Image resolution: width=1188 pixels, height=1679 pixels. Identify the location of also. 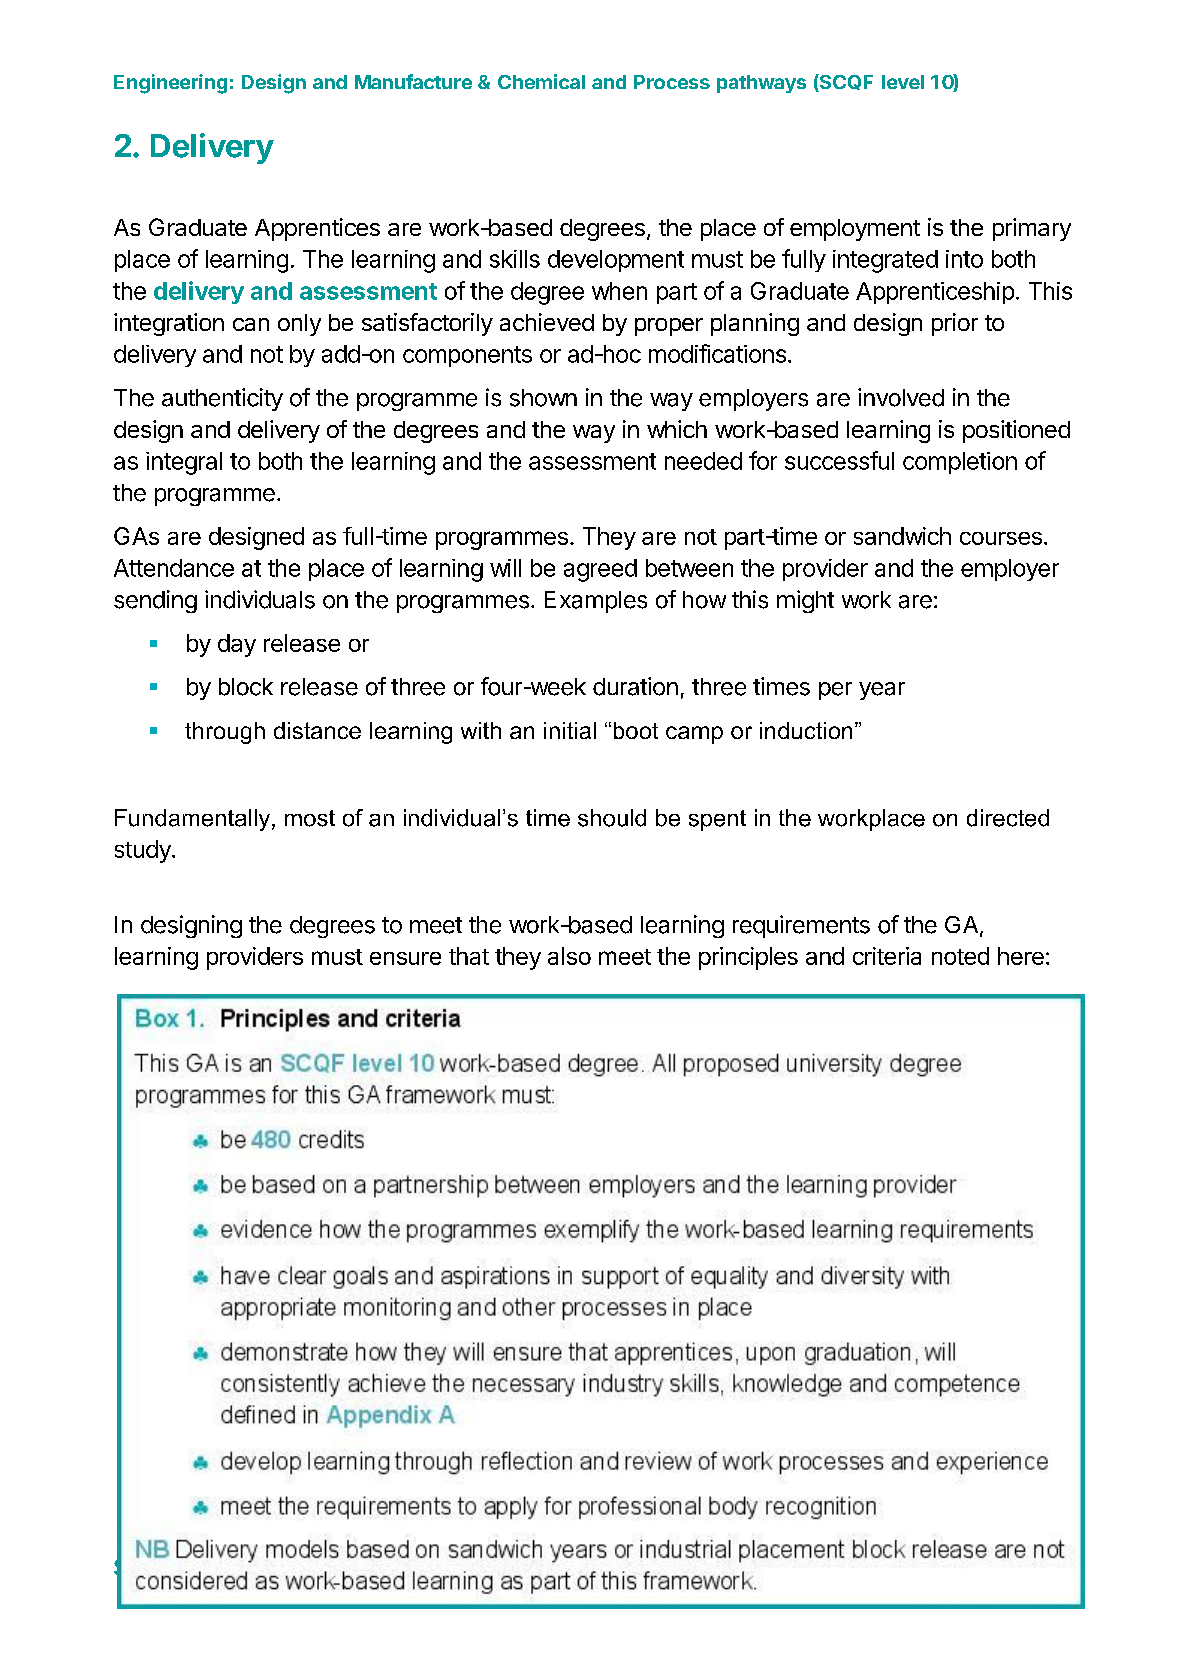
(569, 956).
